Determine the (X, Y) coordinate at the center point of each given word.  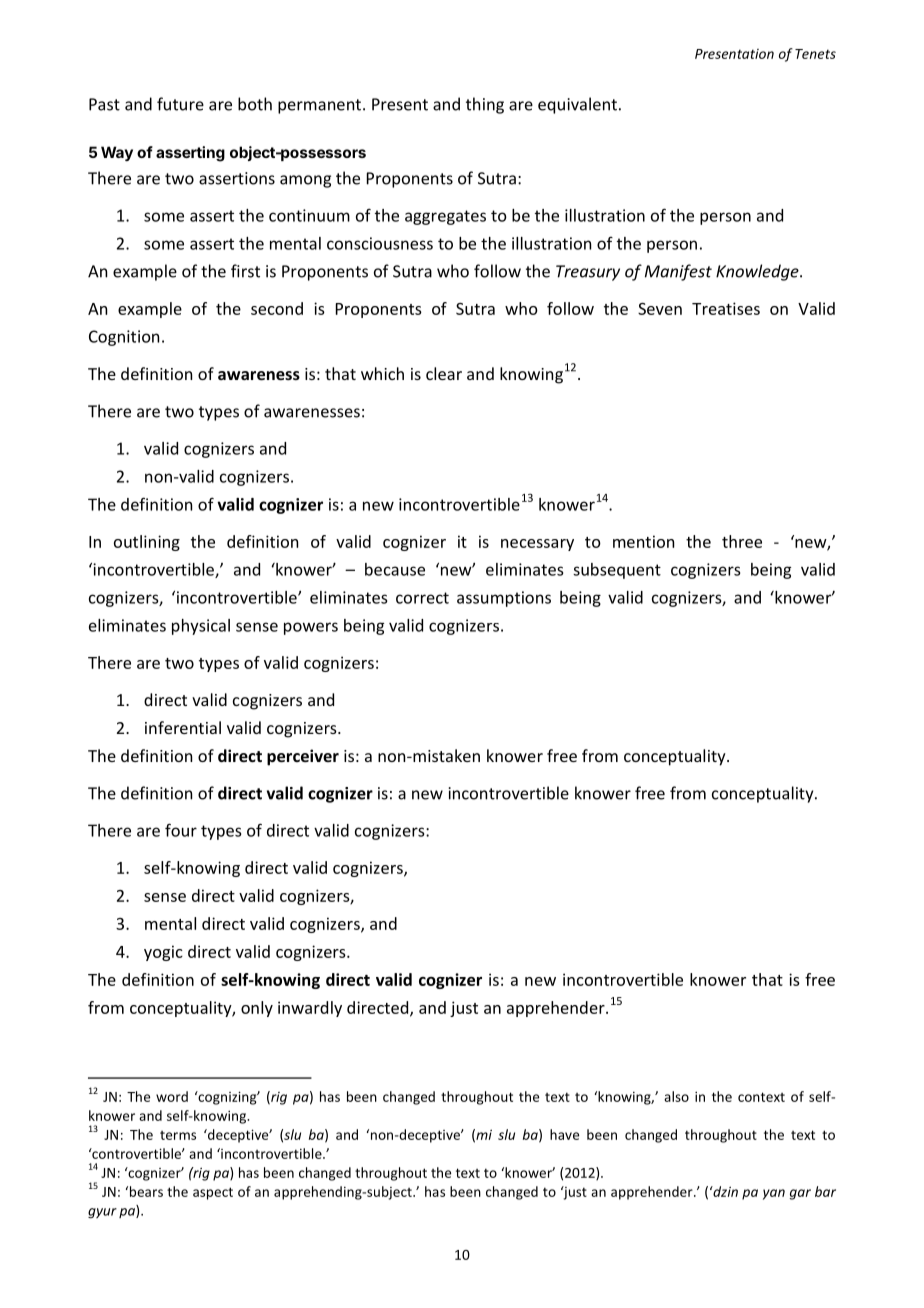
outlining (147, 543)
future (180, 104)
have (564, 1134)
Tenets (815, 54)
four (181, 830)
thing (485, 105)
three (742, 541)
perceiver (303, 757)
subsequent (617, 571)
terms (178, 1135)
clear (444, 373)
